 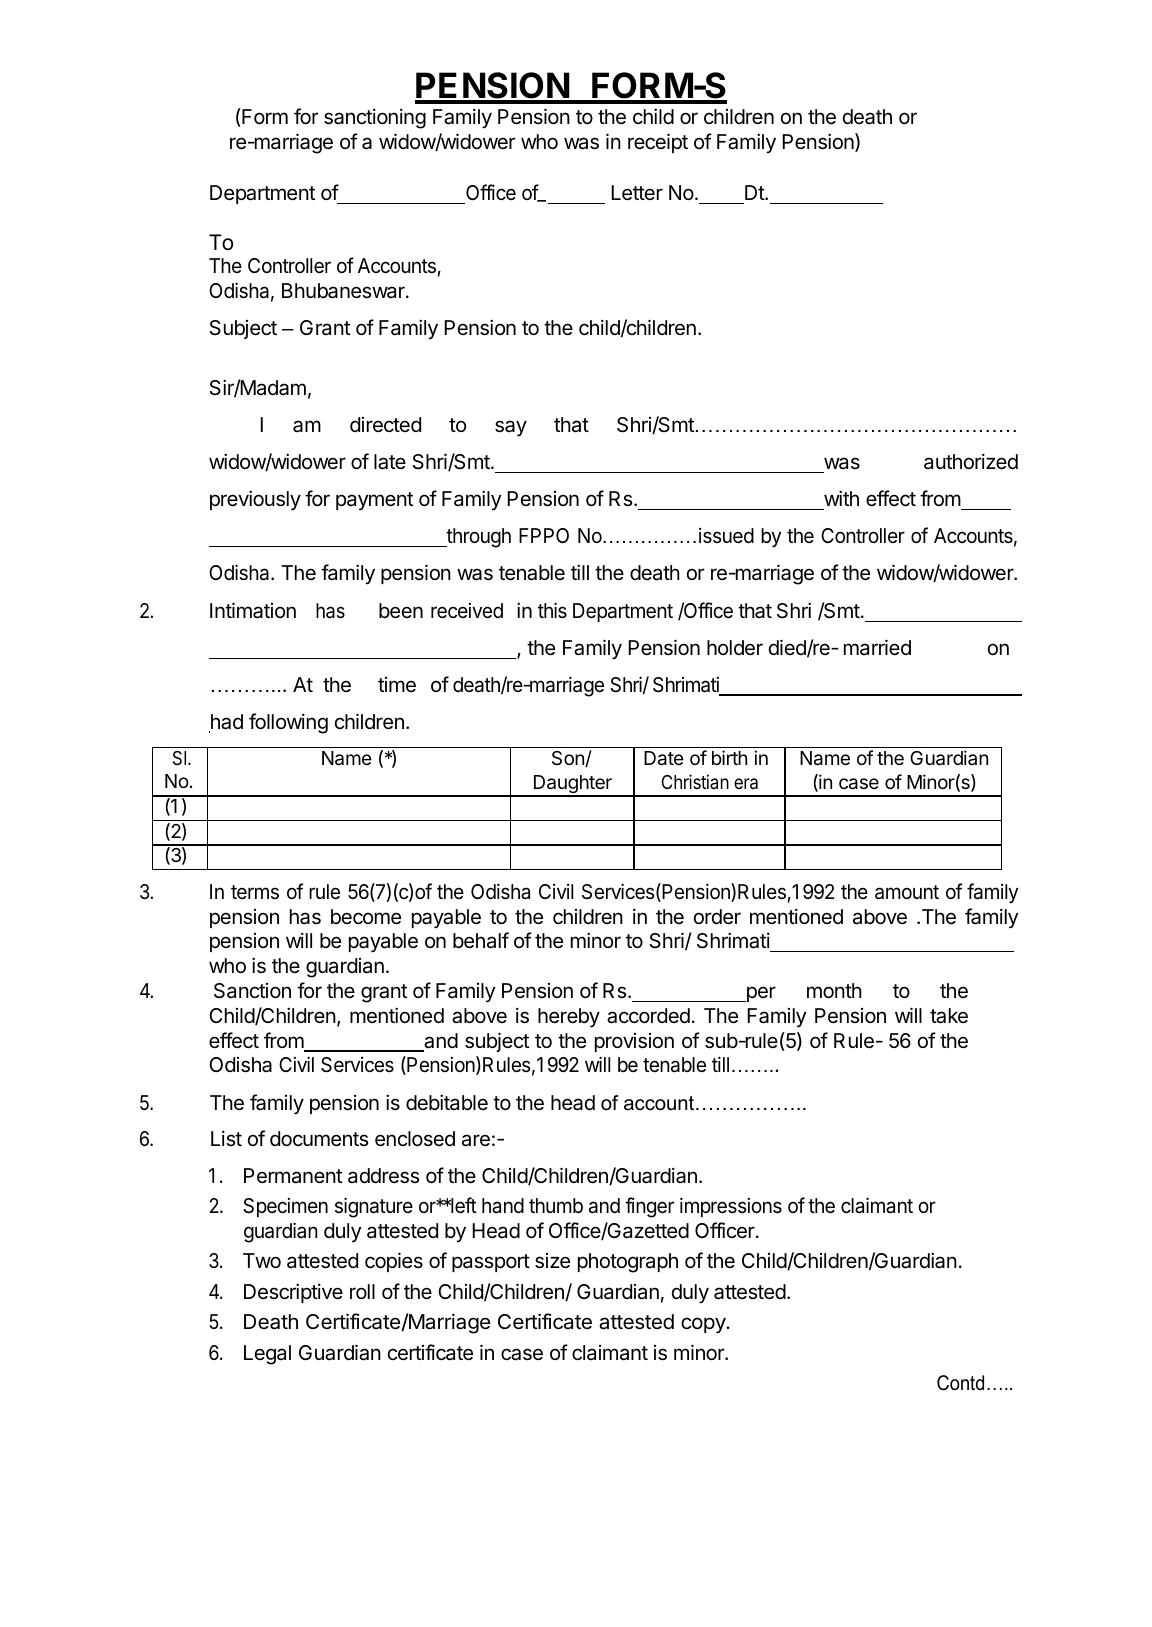 What do you see at coordinates (637, 193) in the document?
I see `Letter` at bounding box center [637, 193].
